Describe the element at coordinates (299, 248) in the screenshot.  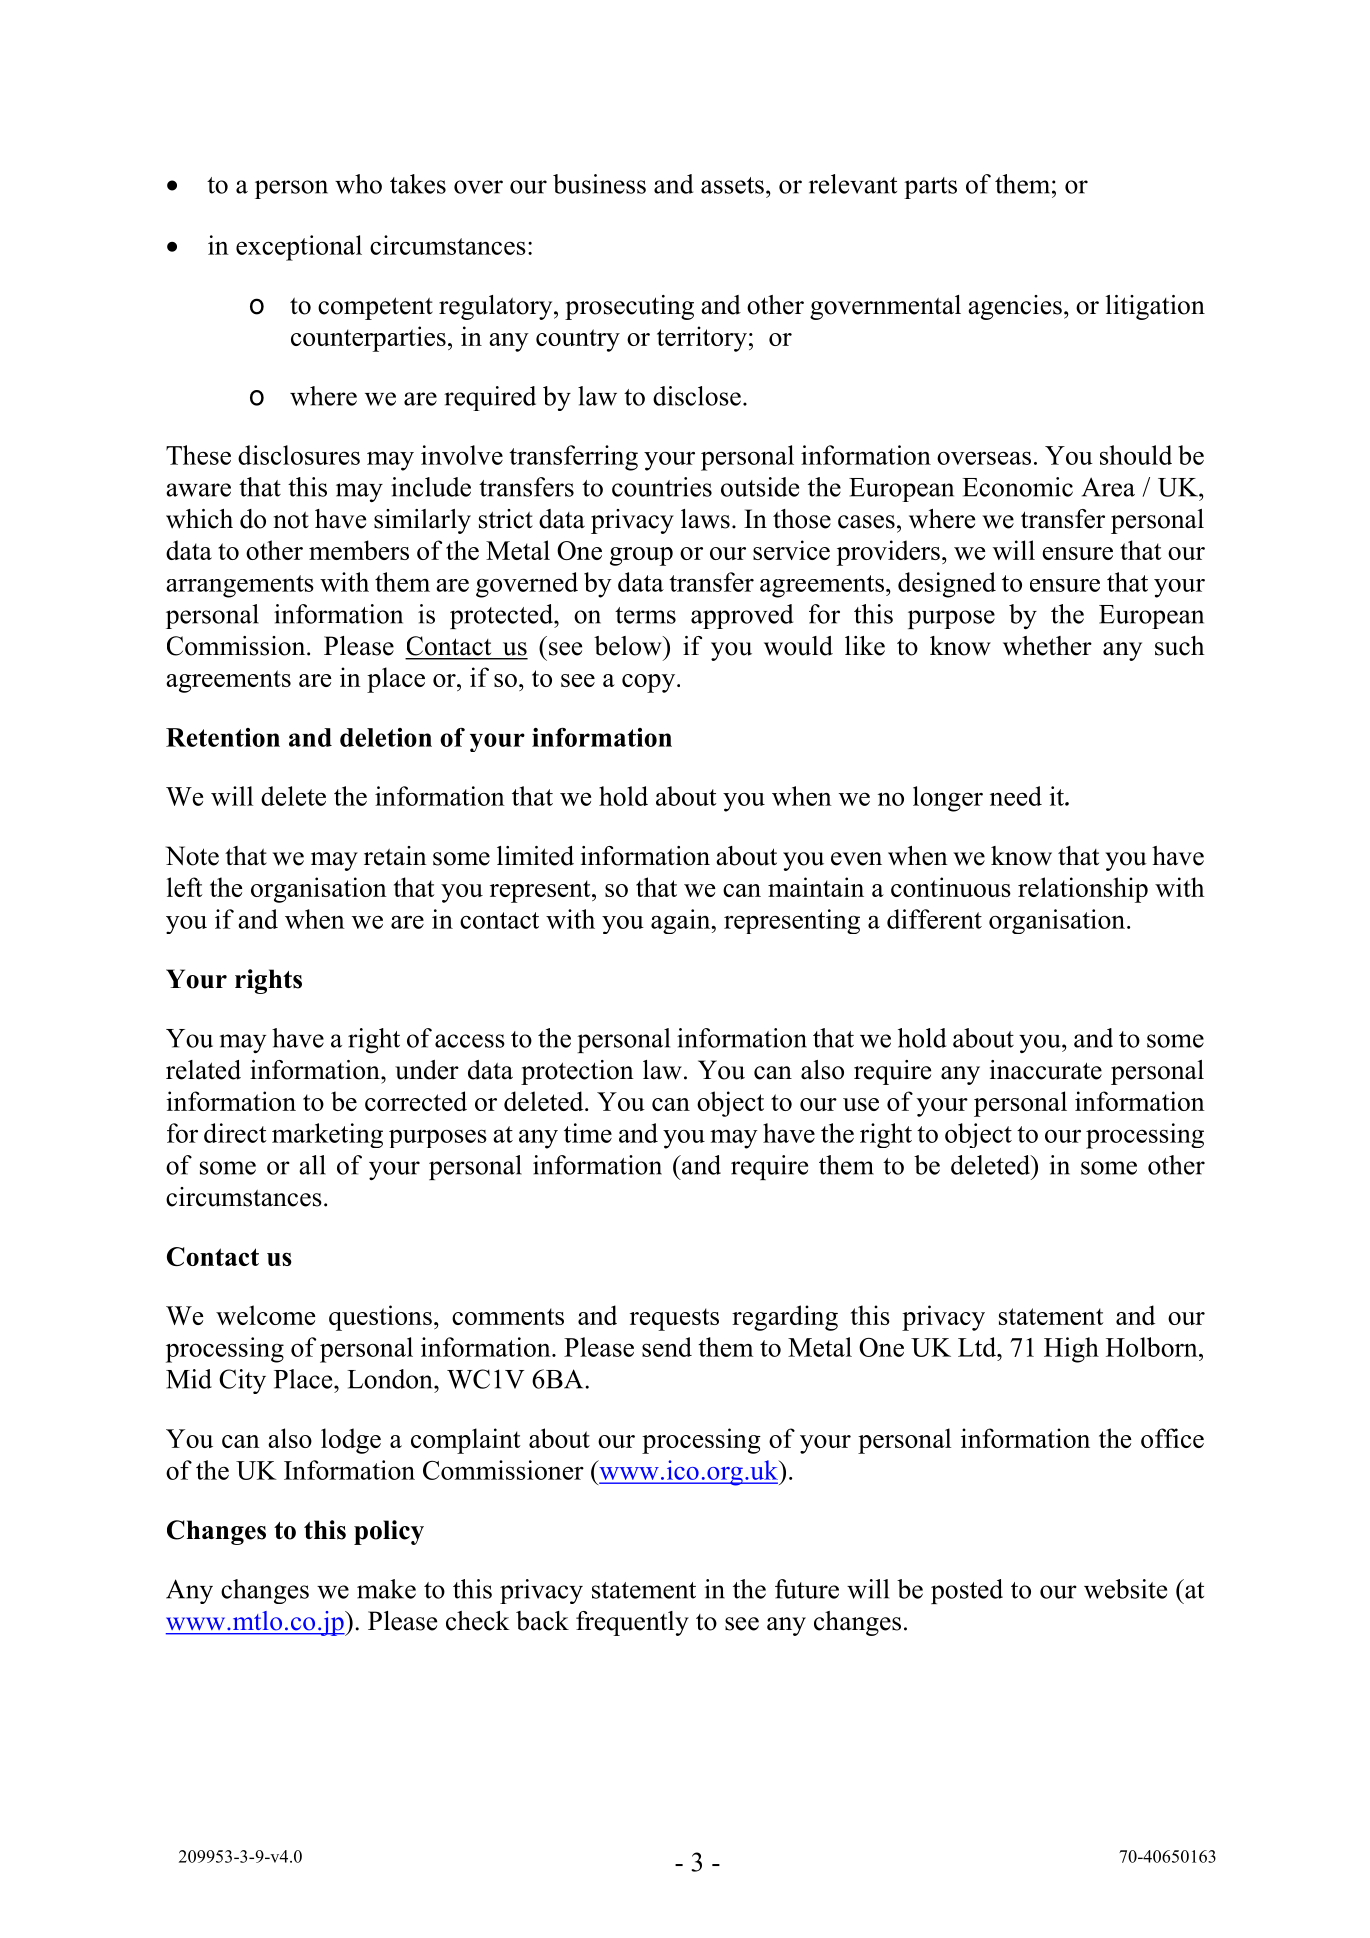
I see `exceptional` at that location.
